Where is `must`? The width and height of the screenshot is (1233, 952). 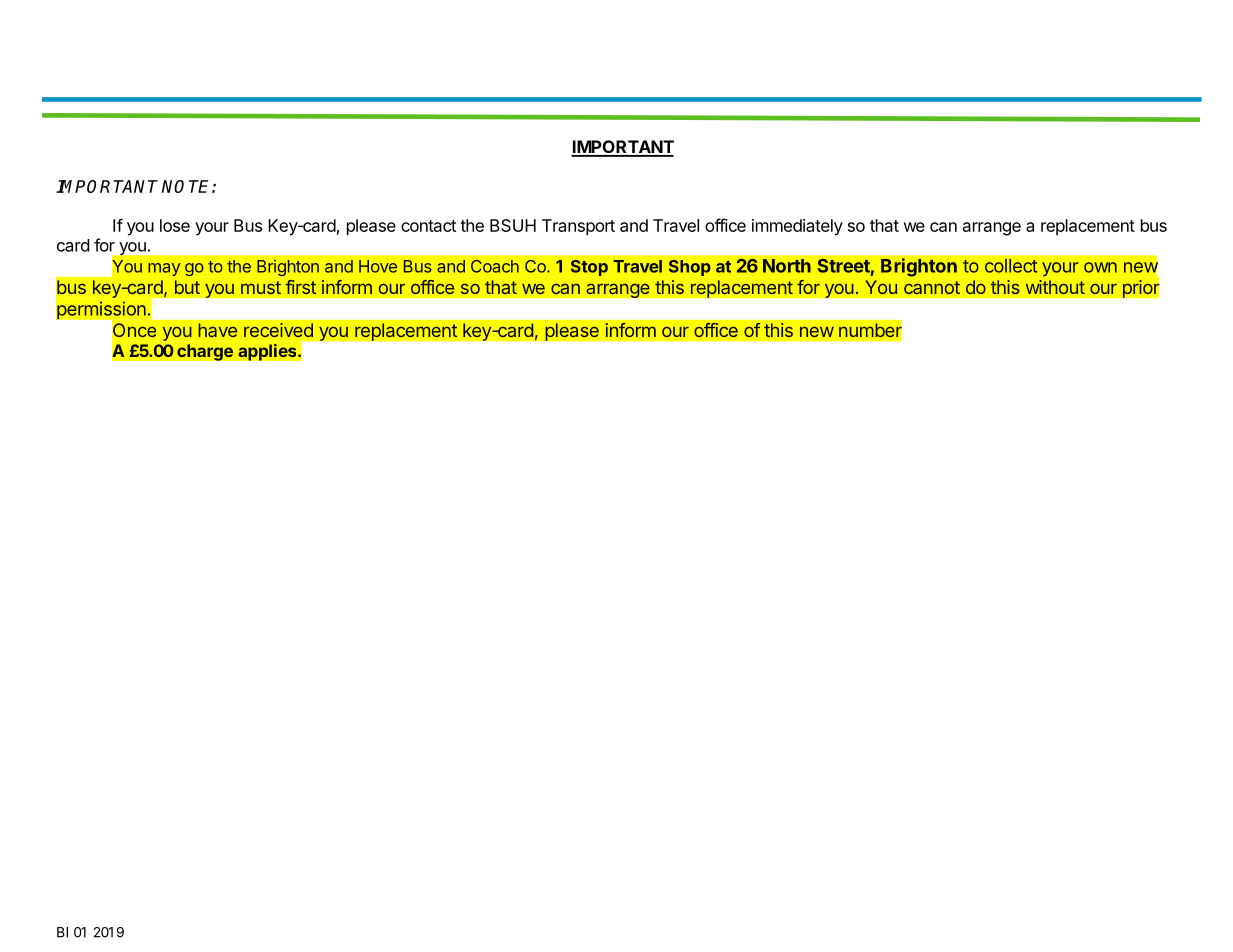 must is located at coordinates (261, 287).
